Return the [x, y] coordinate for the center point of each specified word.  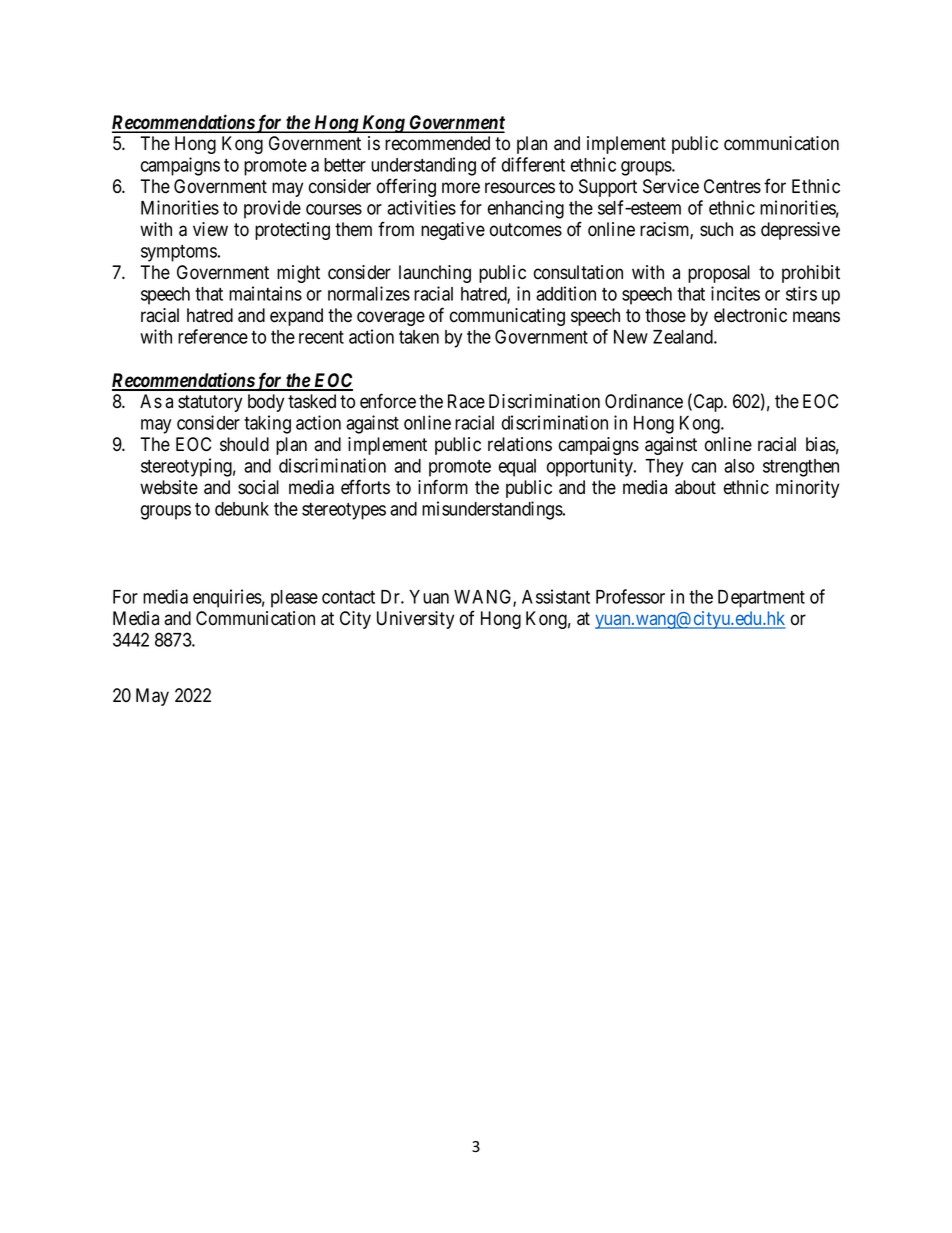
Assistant [556, 596]
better [345, 165]
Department [761, 599]
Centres [732, 186]
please [294, 599]
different [533, 164]
